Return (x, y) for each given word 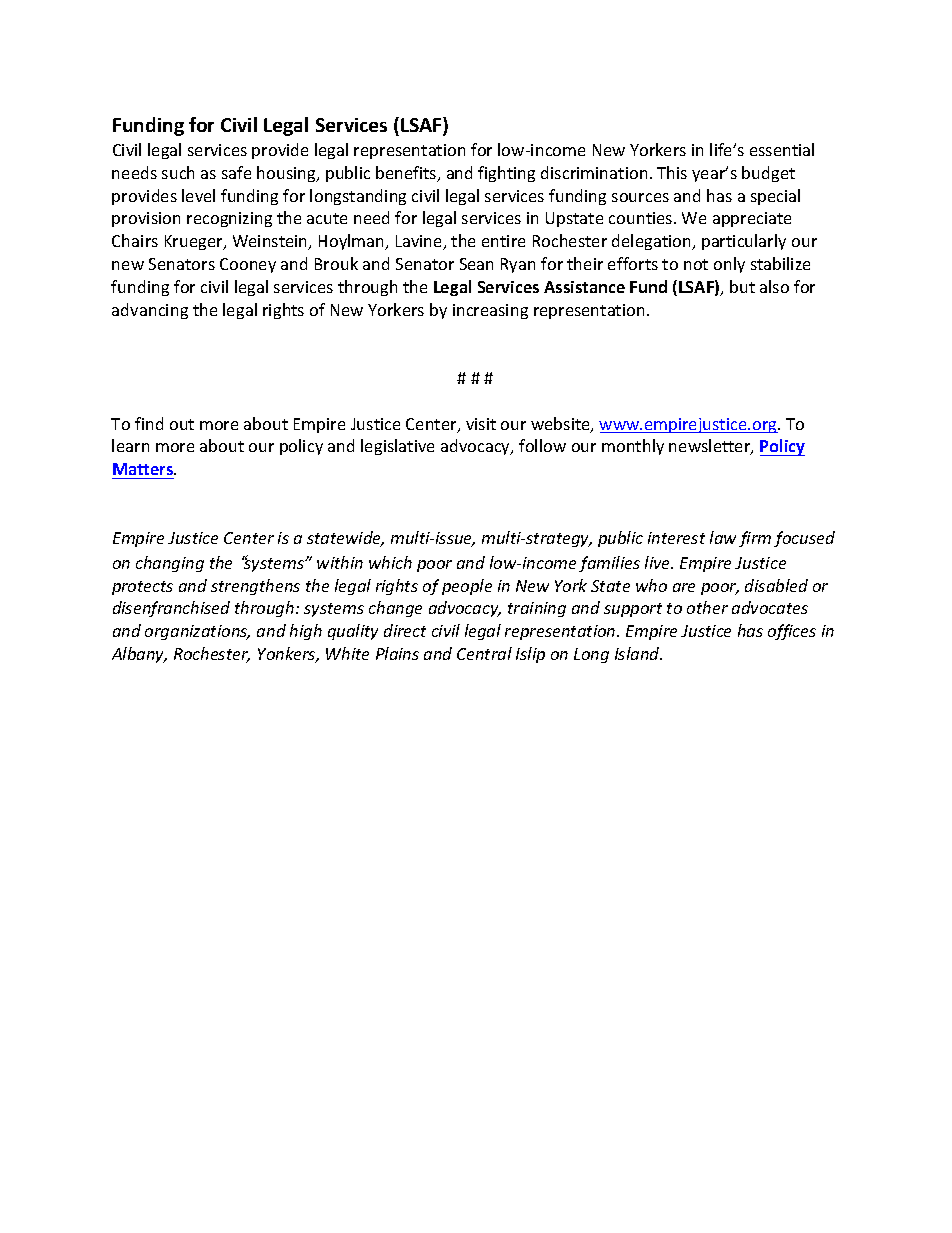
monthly (633, 447)
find (149, 423)
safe (236, 172)
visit (481, 424)
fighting (506, 174)
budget (768, 174)
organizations (197, 632)
